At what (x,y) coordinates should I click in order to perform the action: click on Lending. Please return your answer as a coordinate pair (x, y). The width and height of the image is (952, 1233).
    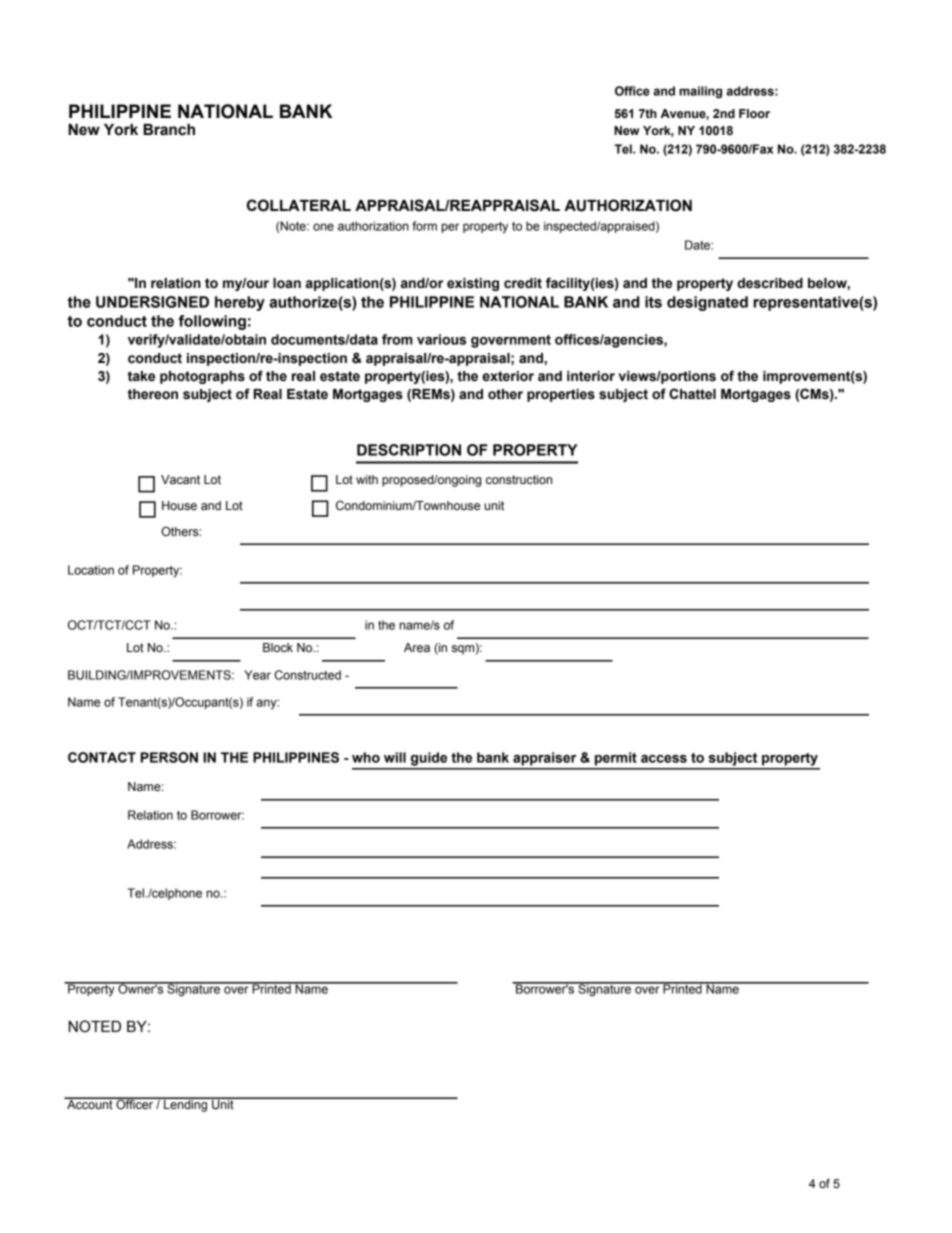
    Looking at the image, I should click on (185, 1104).
